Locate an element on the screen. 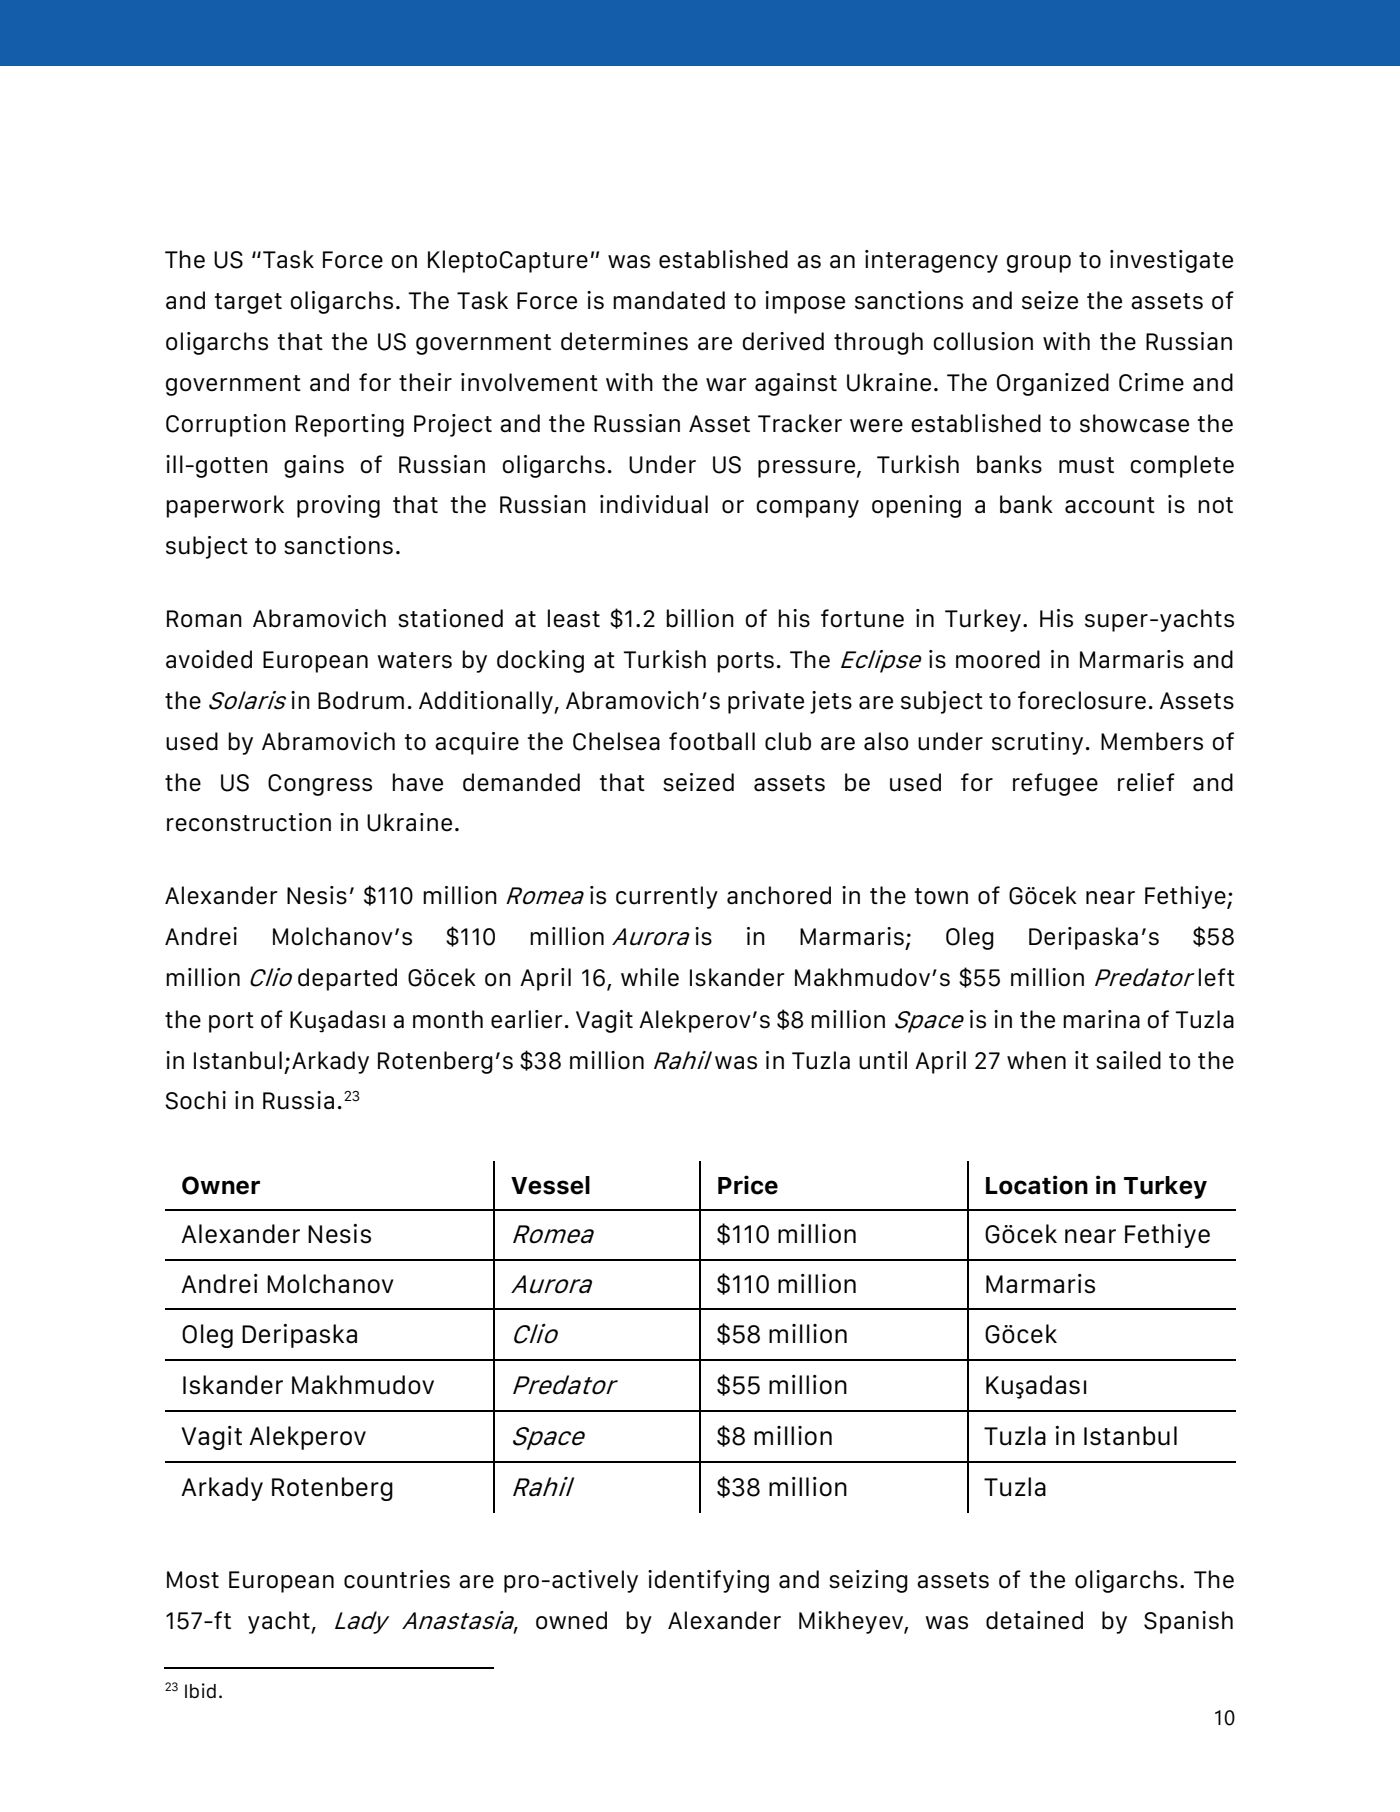 This screenshot has height=1812, width=1400. countries is located at coordinates (397, 1579).
